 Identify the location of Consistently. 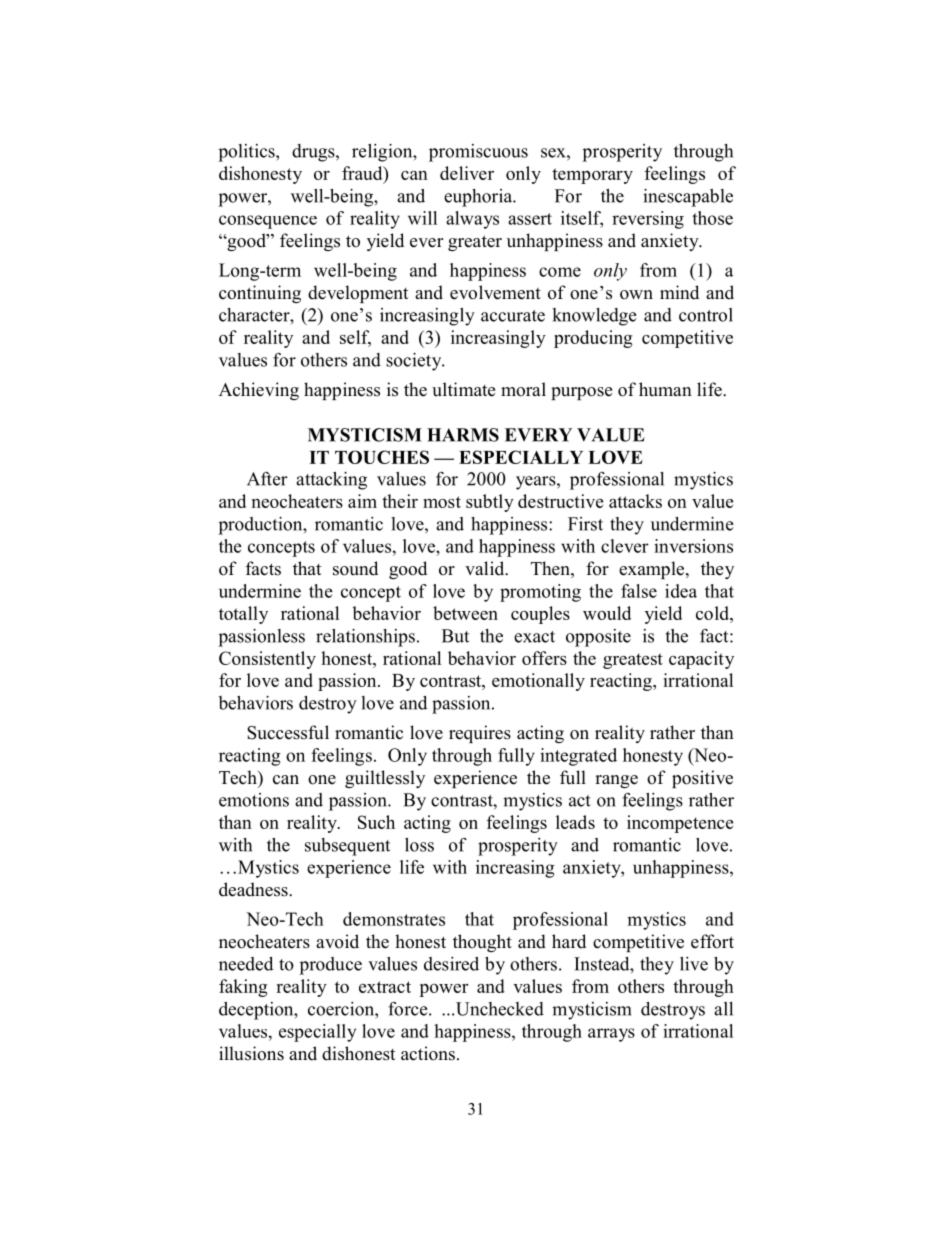
(267, 660).
